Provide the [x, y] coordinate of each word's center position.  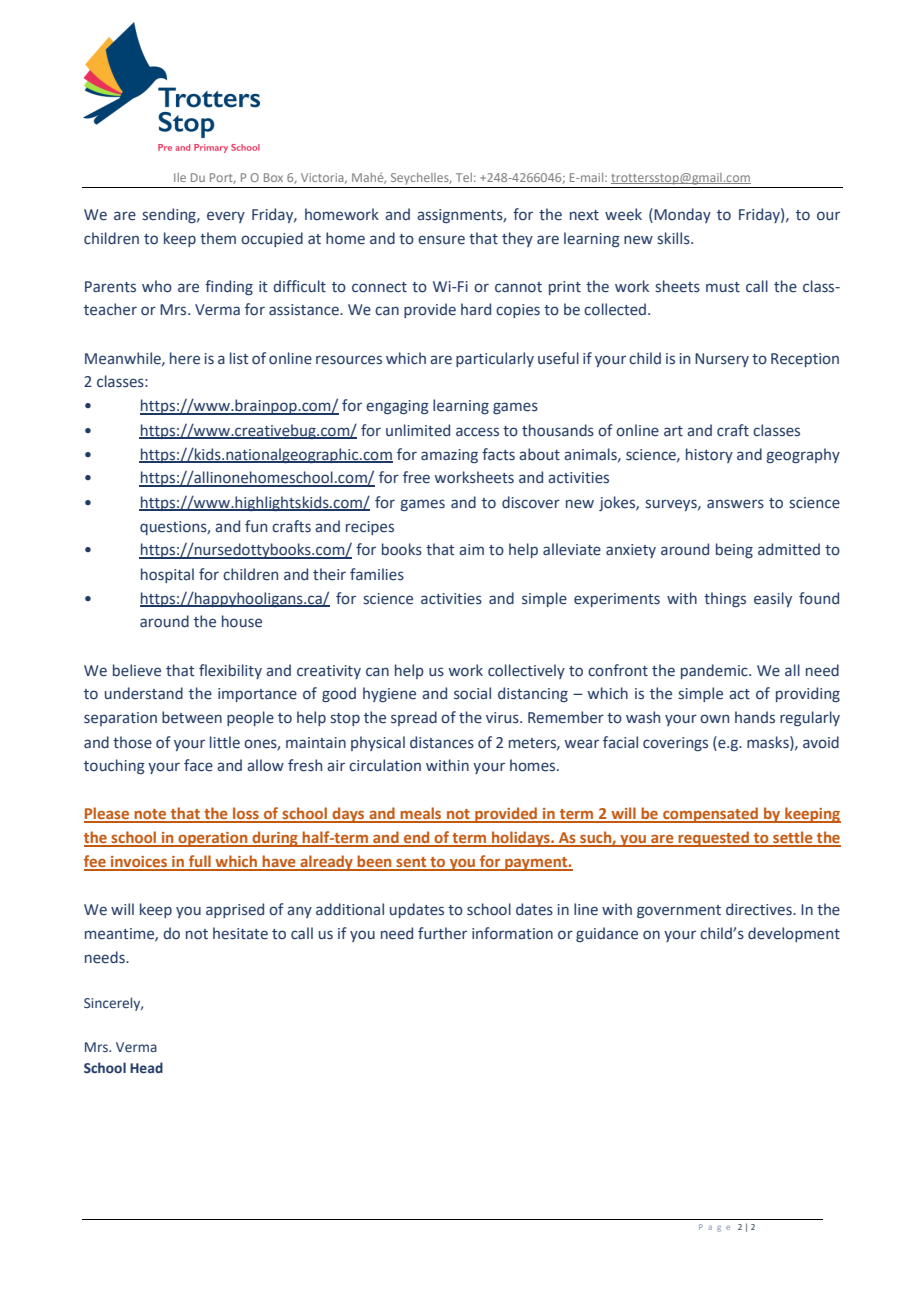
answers [735, 504]
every [226, 217]
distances [442, 742]
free [416, 477]
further [442, 933]
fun [256, 526]
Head [146, 1067]
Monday [681, 215]
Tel [464, 177]
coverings [675, 744]
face [198, 765]
